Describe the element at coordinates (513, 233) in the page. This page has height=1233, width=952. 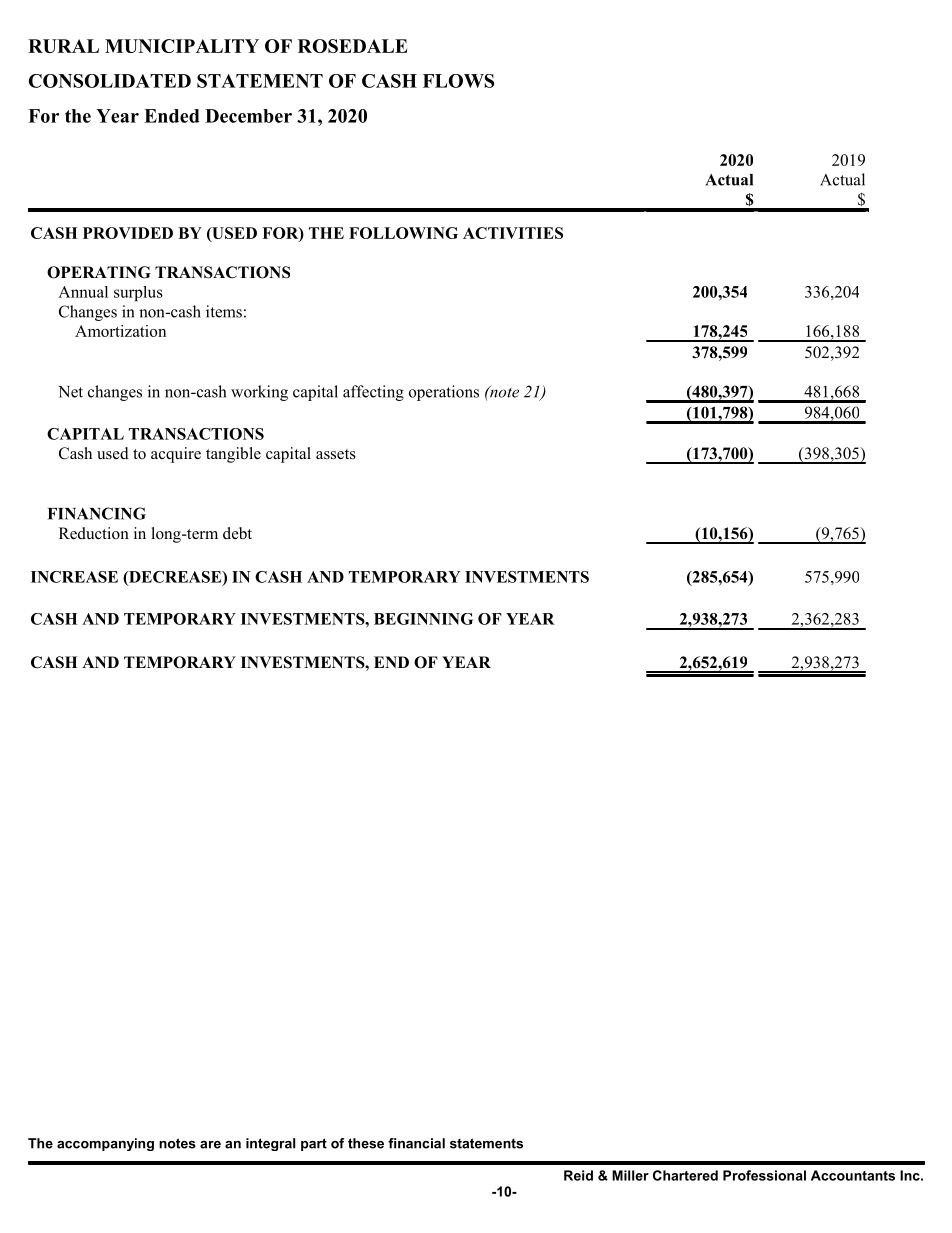
I see `ACTIVITIES` at that location.
